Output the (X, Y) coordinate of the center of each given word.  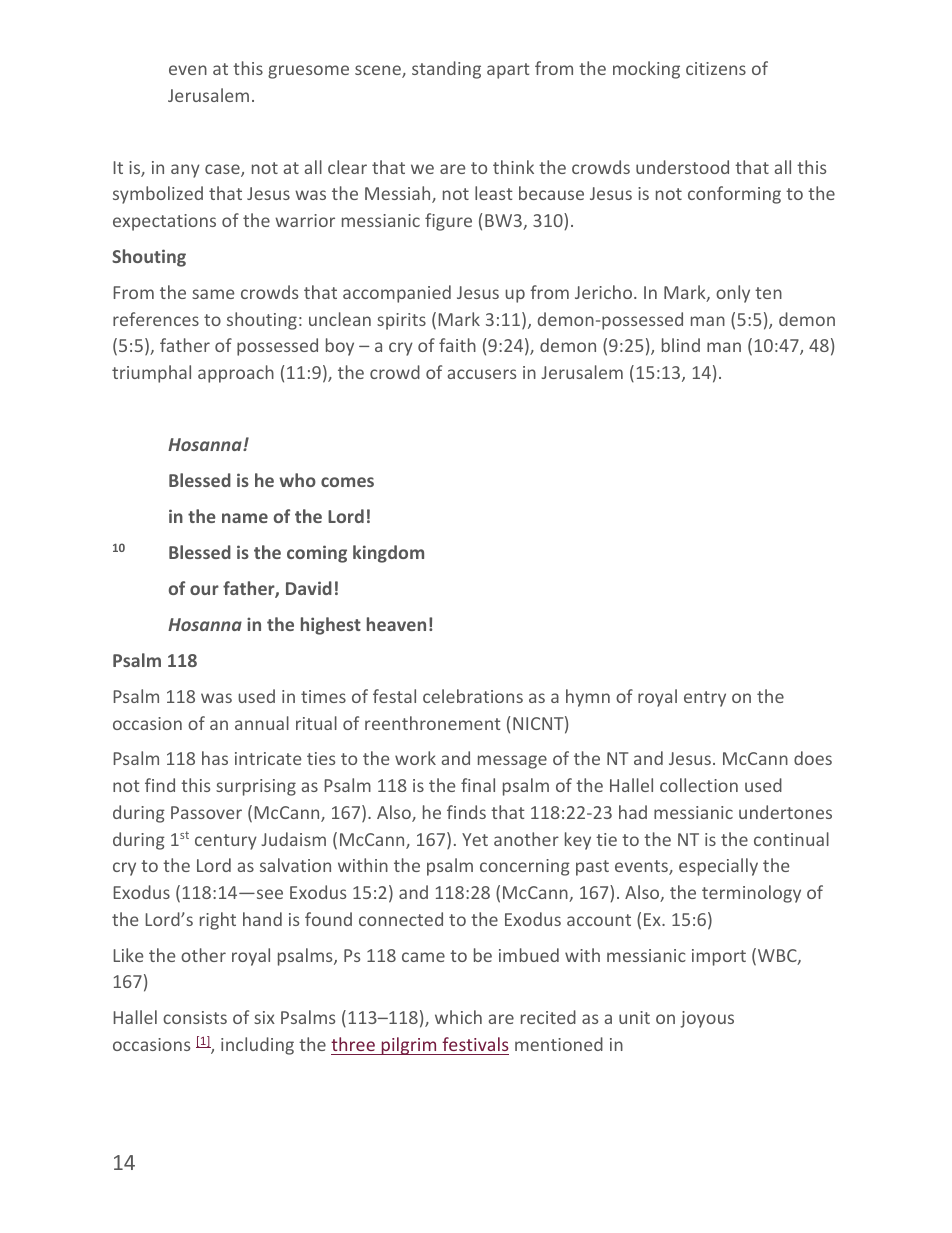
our (204, 590)
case (223, 170)
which (458, 1017)
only (733, 294)
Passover (206, 812)
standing (446, 70)
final (478, 785)
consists (195, 1017)
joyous (707, 1019)
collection (699, 785)
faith (457, 345)
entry (705, 699)
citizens (716, 68)
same (213, 294)
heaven (396, 624)
